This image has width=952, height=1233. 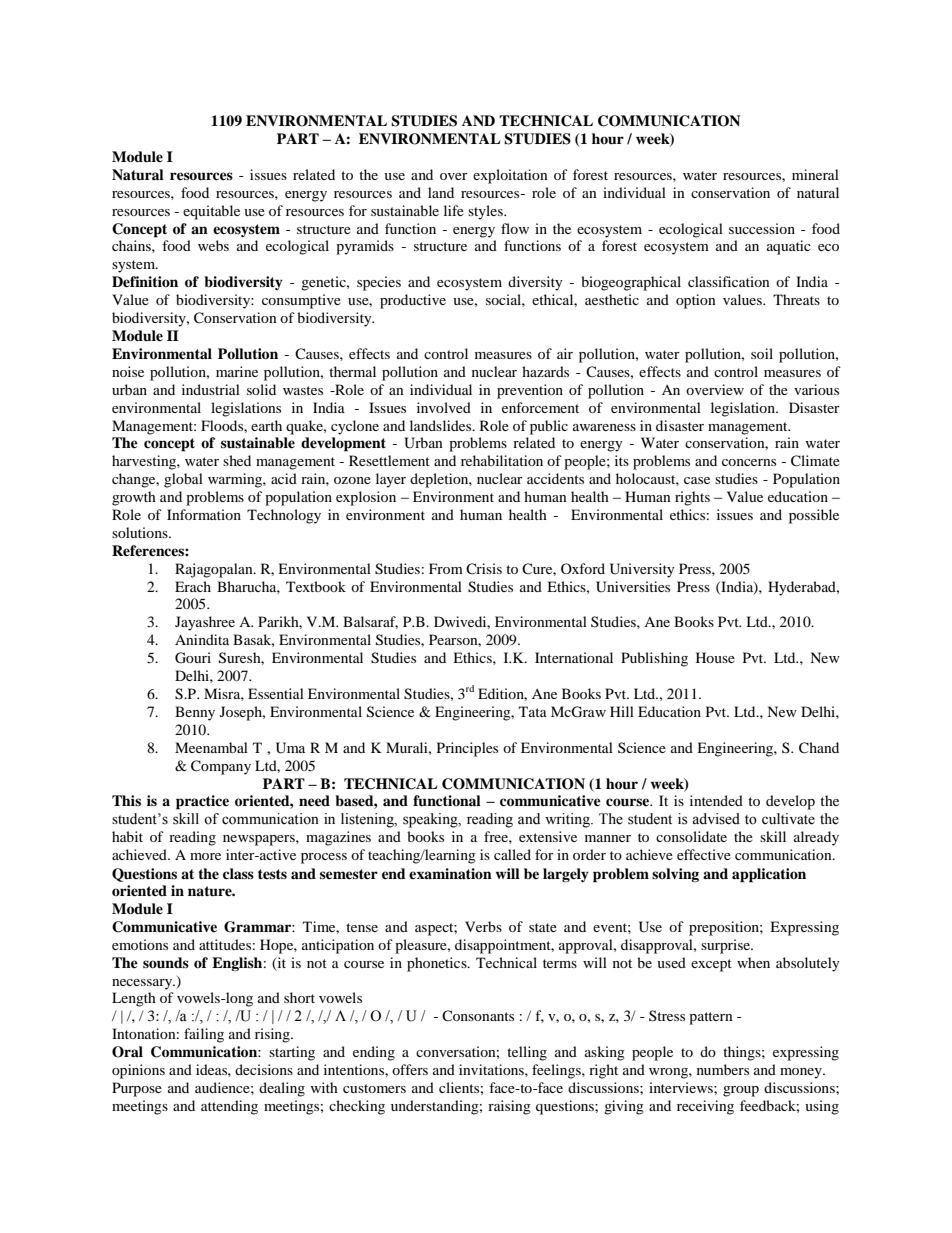 I want to click on House, so click(x=715, y=657).
